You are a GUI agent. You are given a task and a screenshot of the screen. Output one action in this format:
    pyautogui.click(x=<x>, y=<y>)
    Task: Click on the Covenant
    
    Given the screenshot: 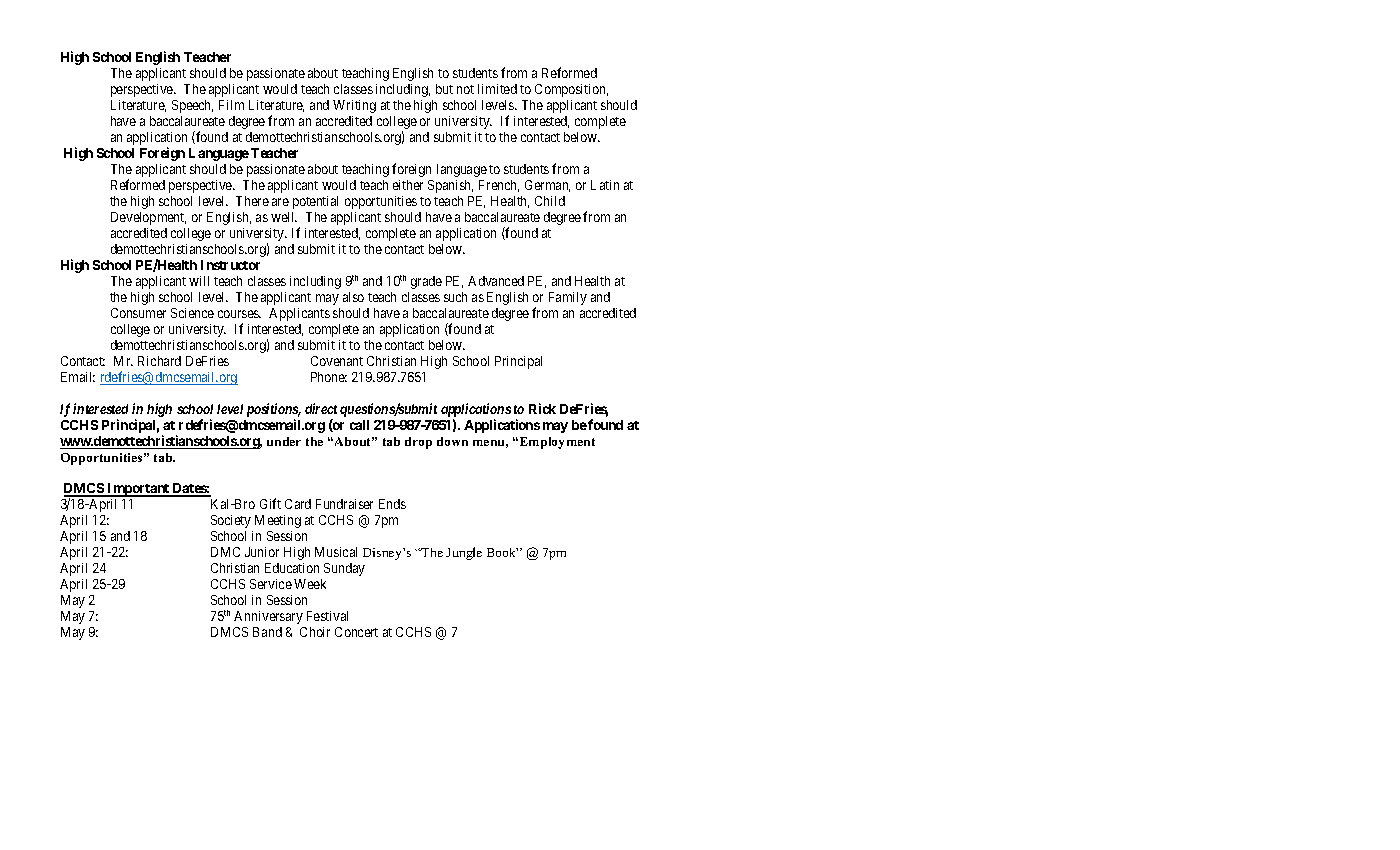 What is the action you would take?
    pyautogui.click(x=337, y=361)
